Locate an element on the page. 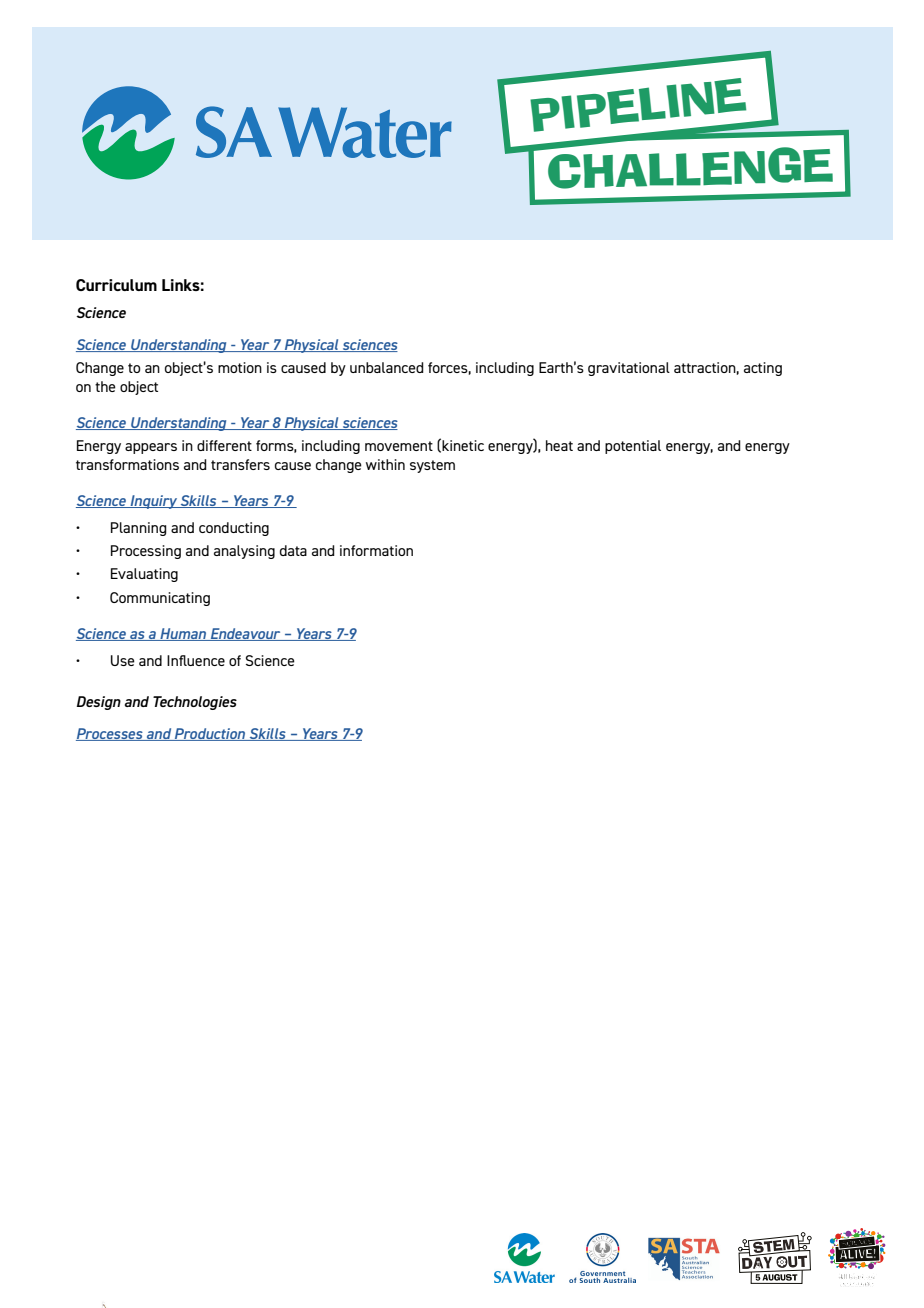 The width and height of the image is (924, 1308). gravitational is located at coordinates (629, 369).
